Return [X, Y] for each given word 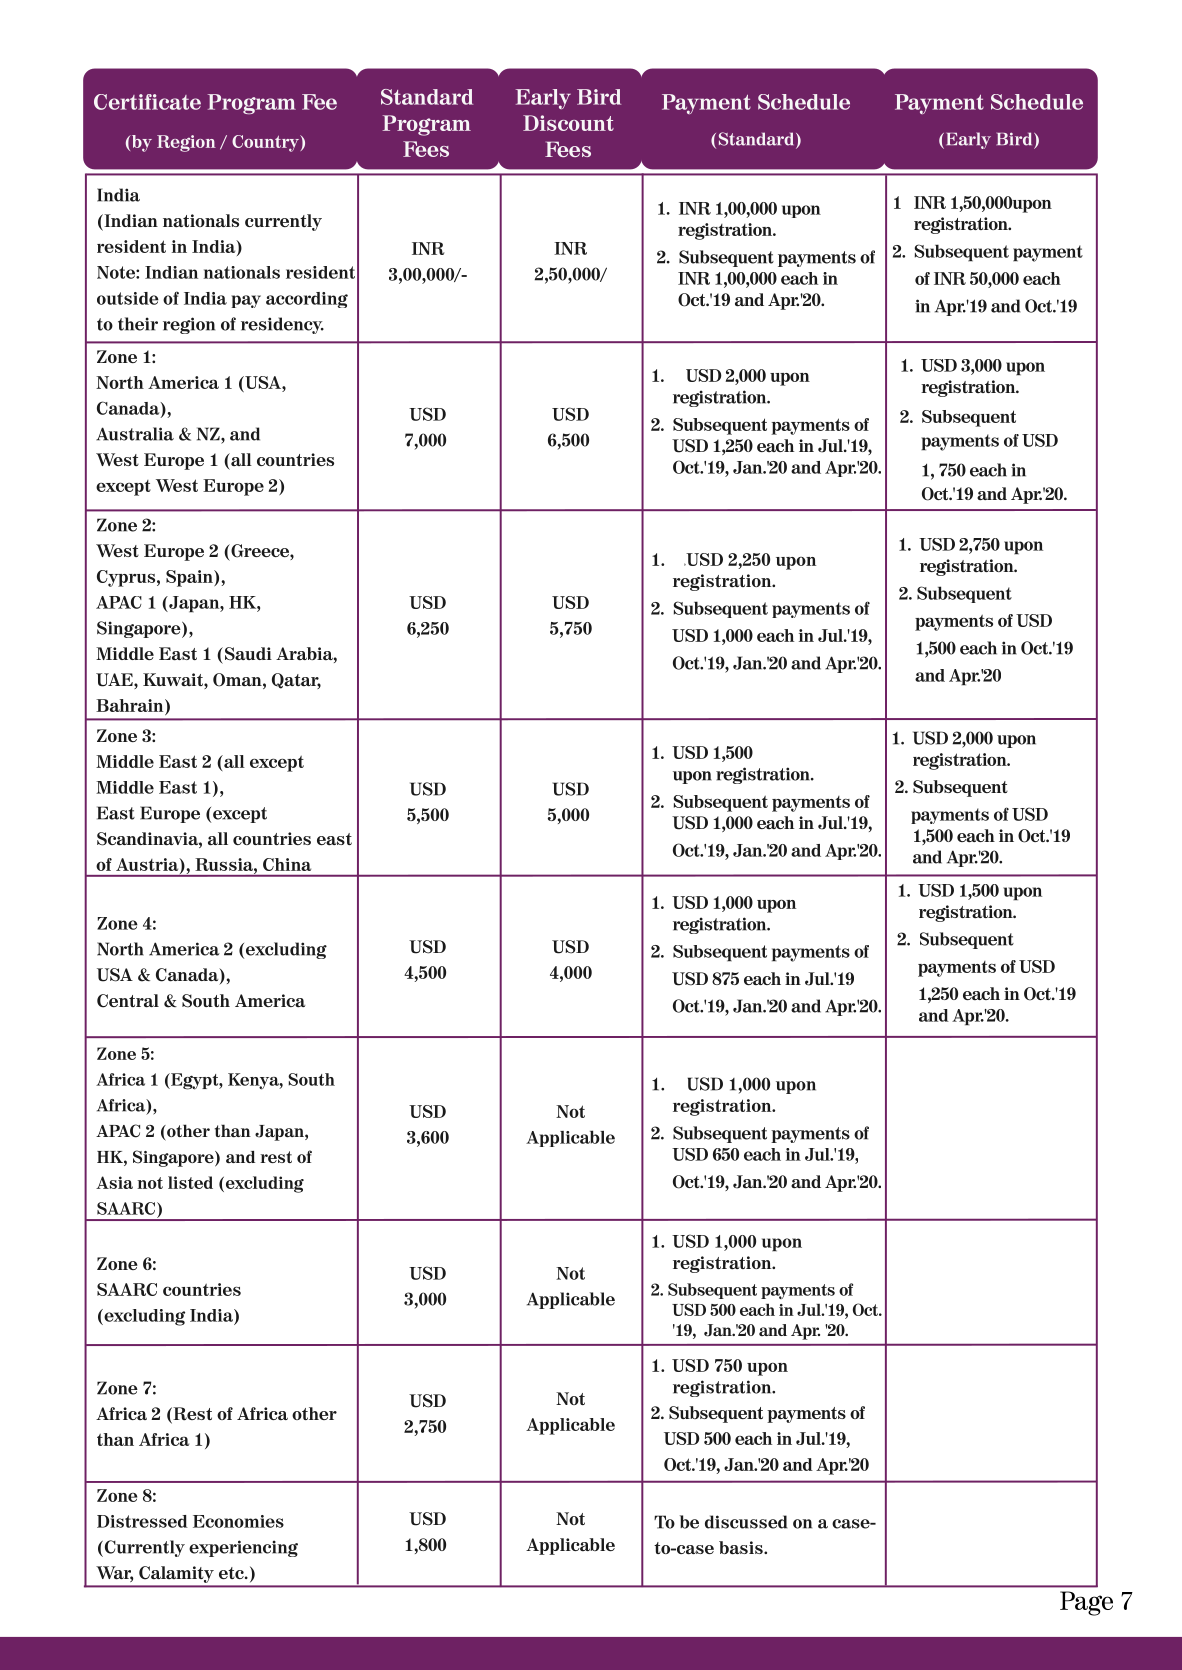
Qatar [296, 681]
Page [1086, 1603]
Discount [568, 123]
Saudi [247, 654]
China [287, 864]
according [307, 300]
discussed [746, 1522]
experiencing [243, 1548]
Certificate [147, 102]
